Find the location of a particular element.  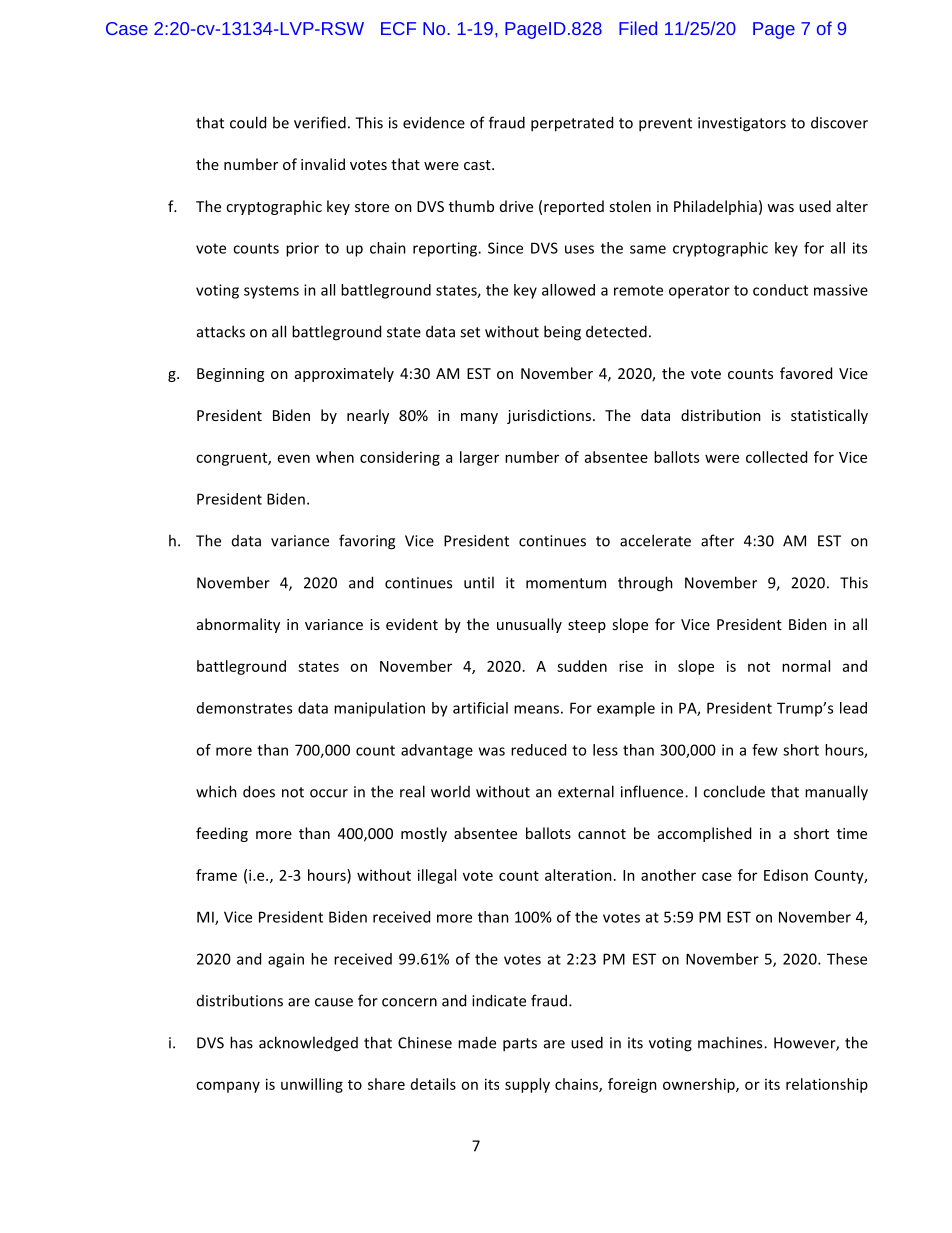

after is located at coordinates (717, 540).
